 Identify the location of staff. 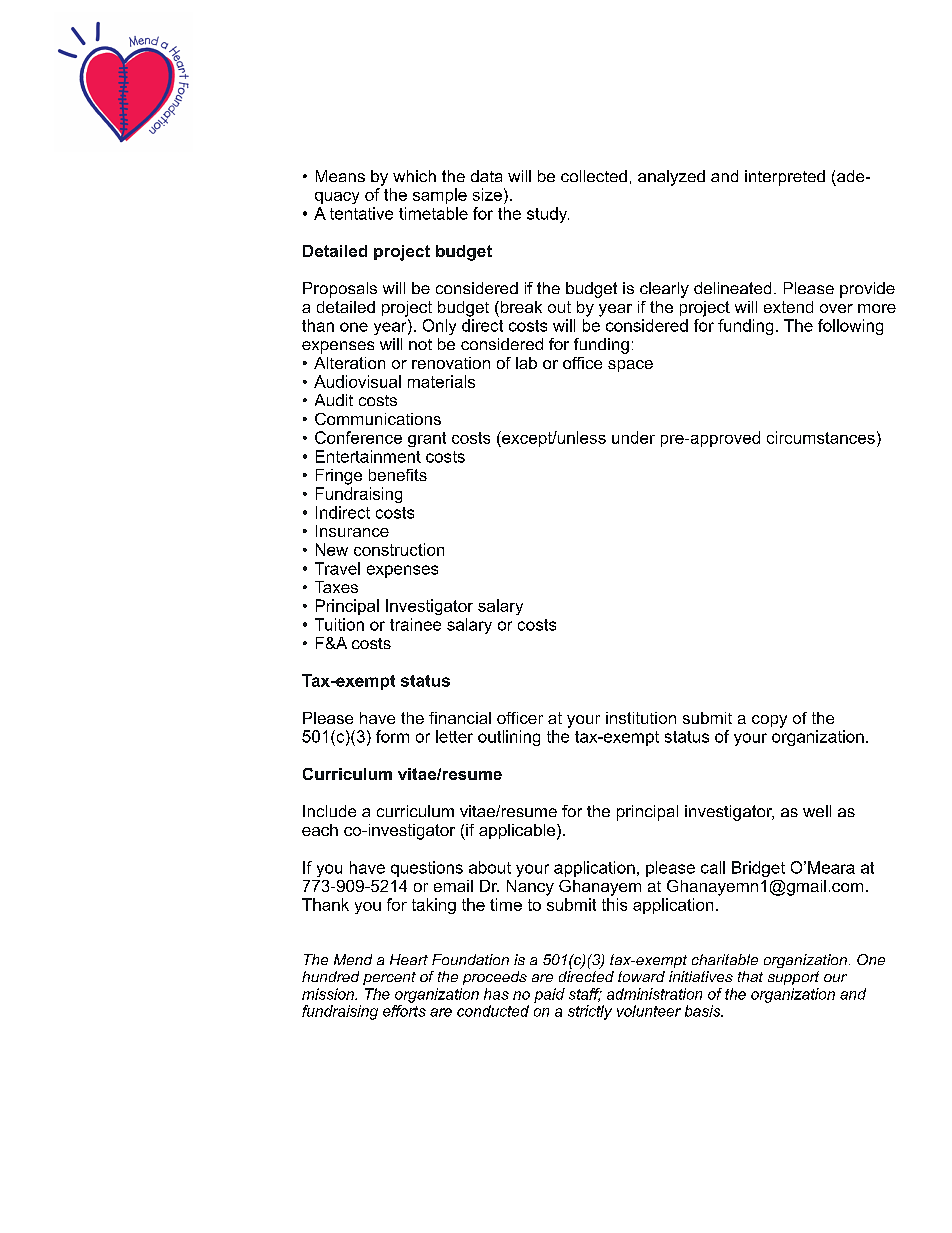
(585, 995).
